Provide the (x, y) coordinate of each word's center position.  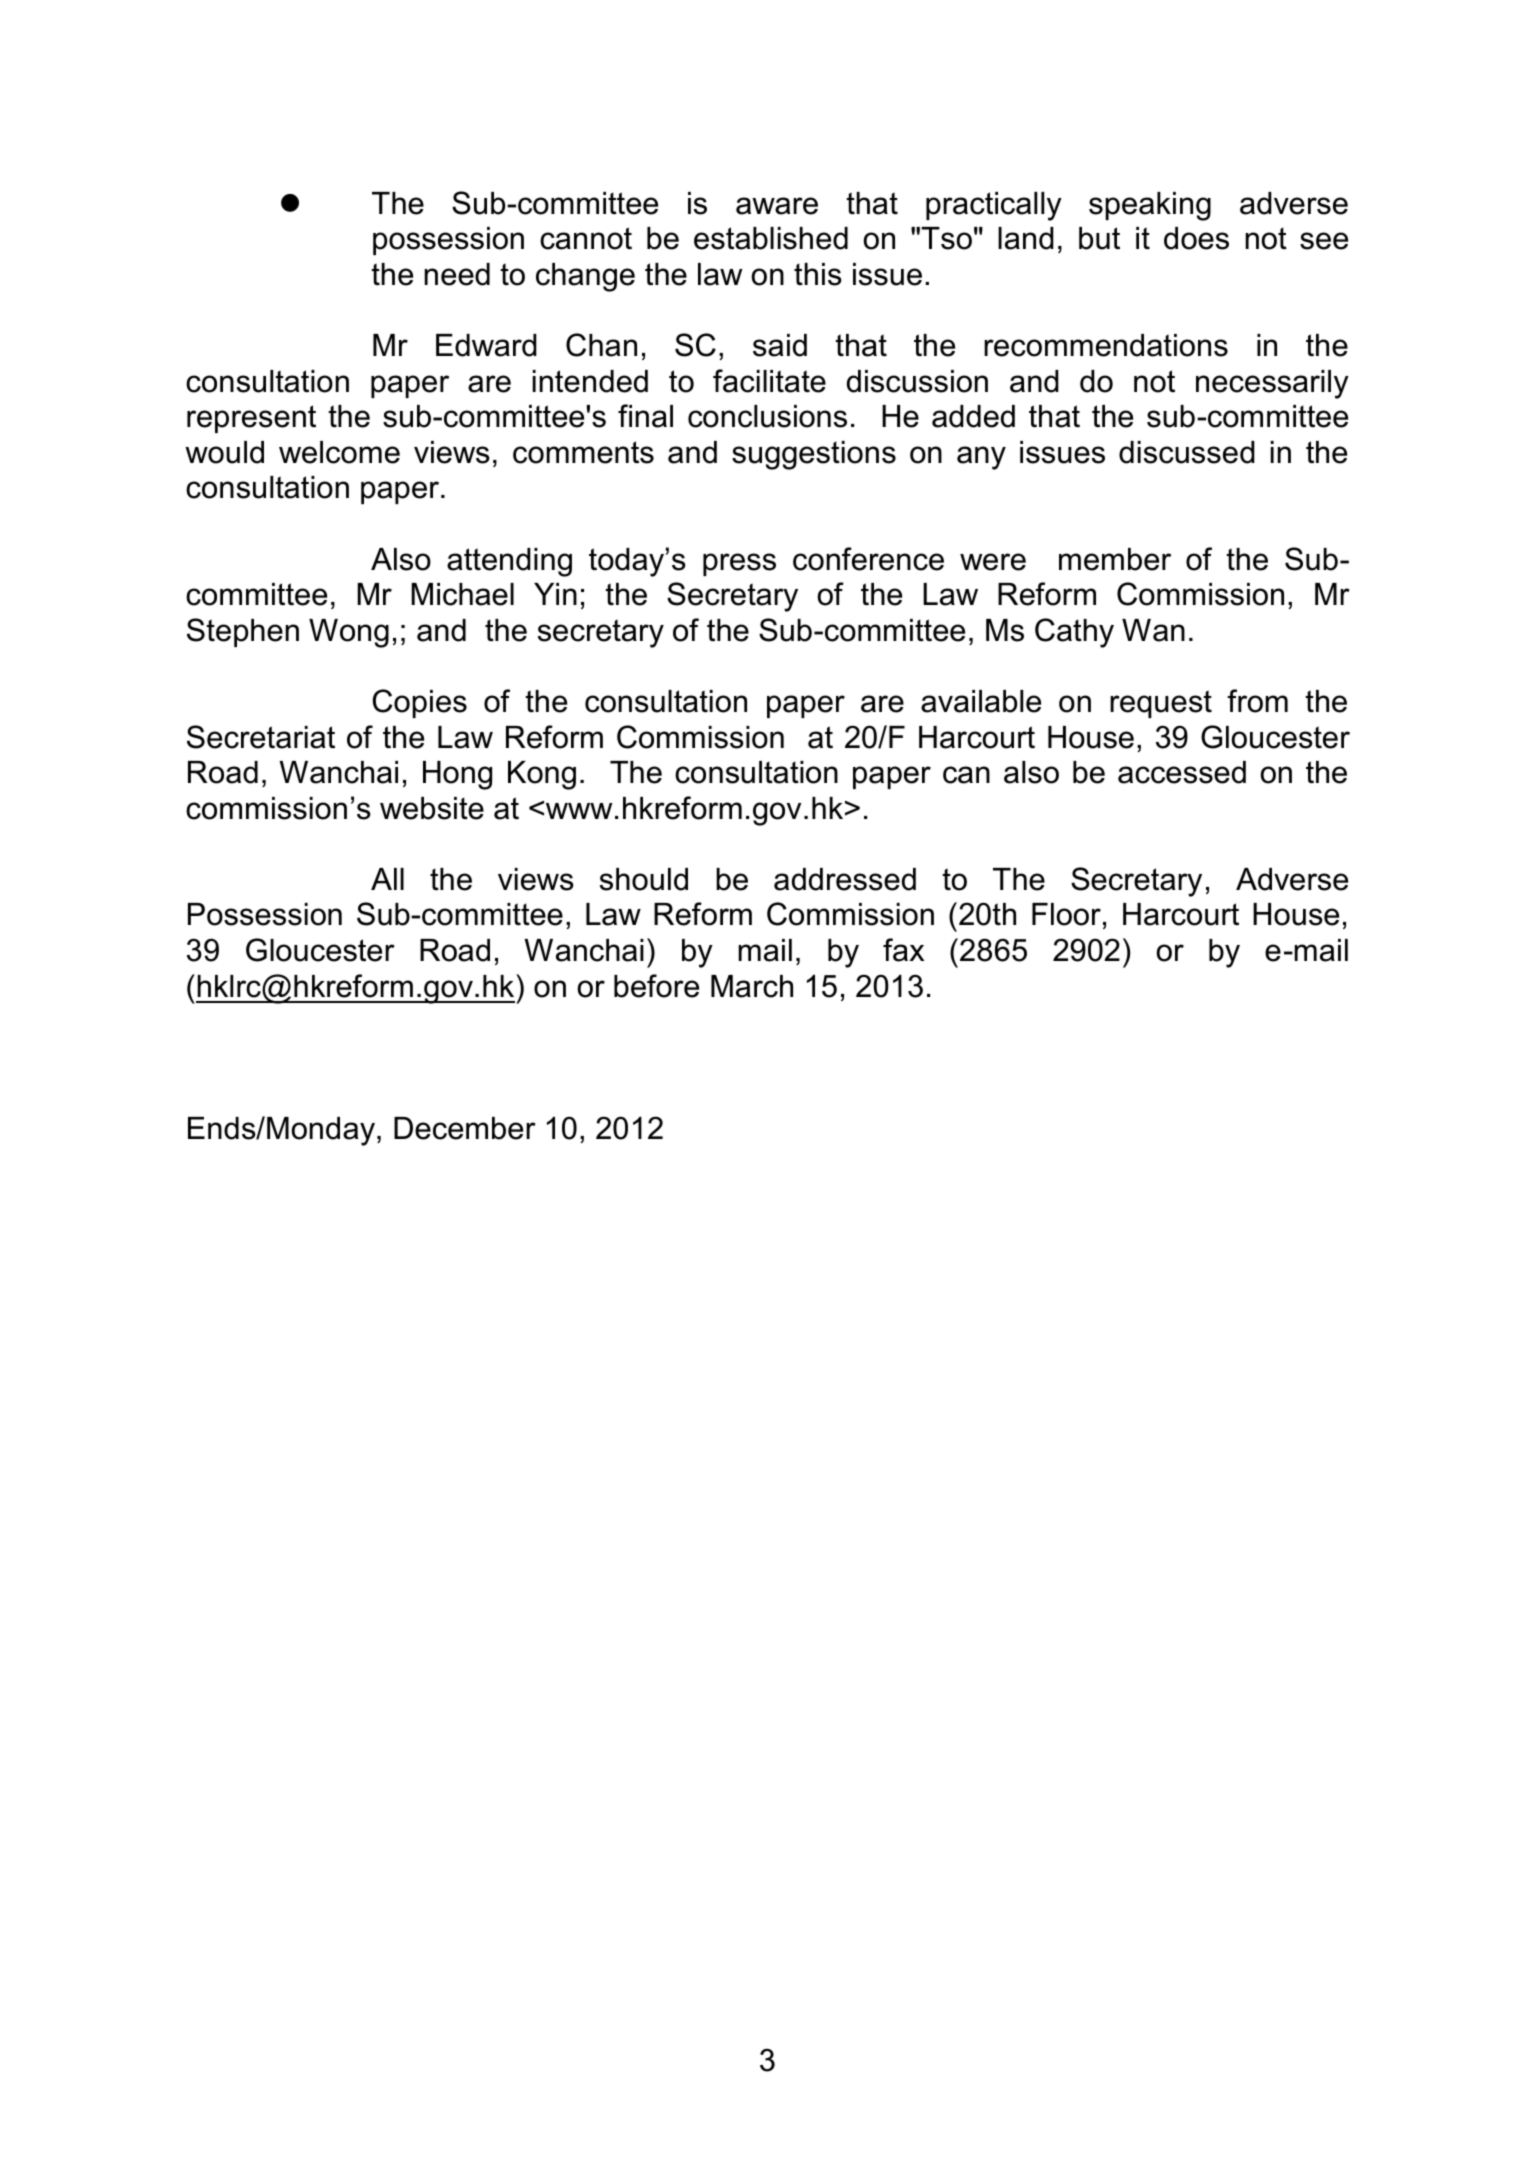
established (771, 238)
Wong (349, 633)
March (752, 986)
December (465, 1128)
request (1161, 704)
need (457, 274)
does (1196, 238)
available (981, 701)
